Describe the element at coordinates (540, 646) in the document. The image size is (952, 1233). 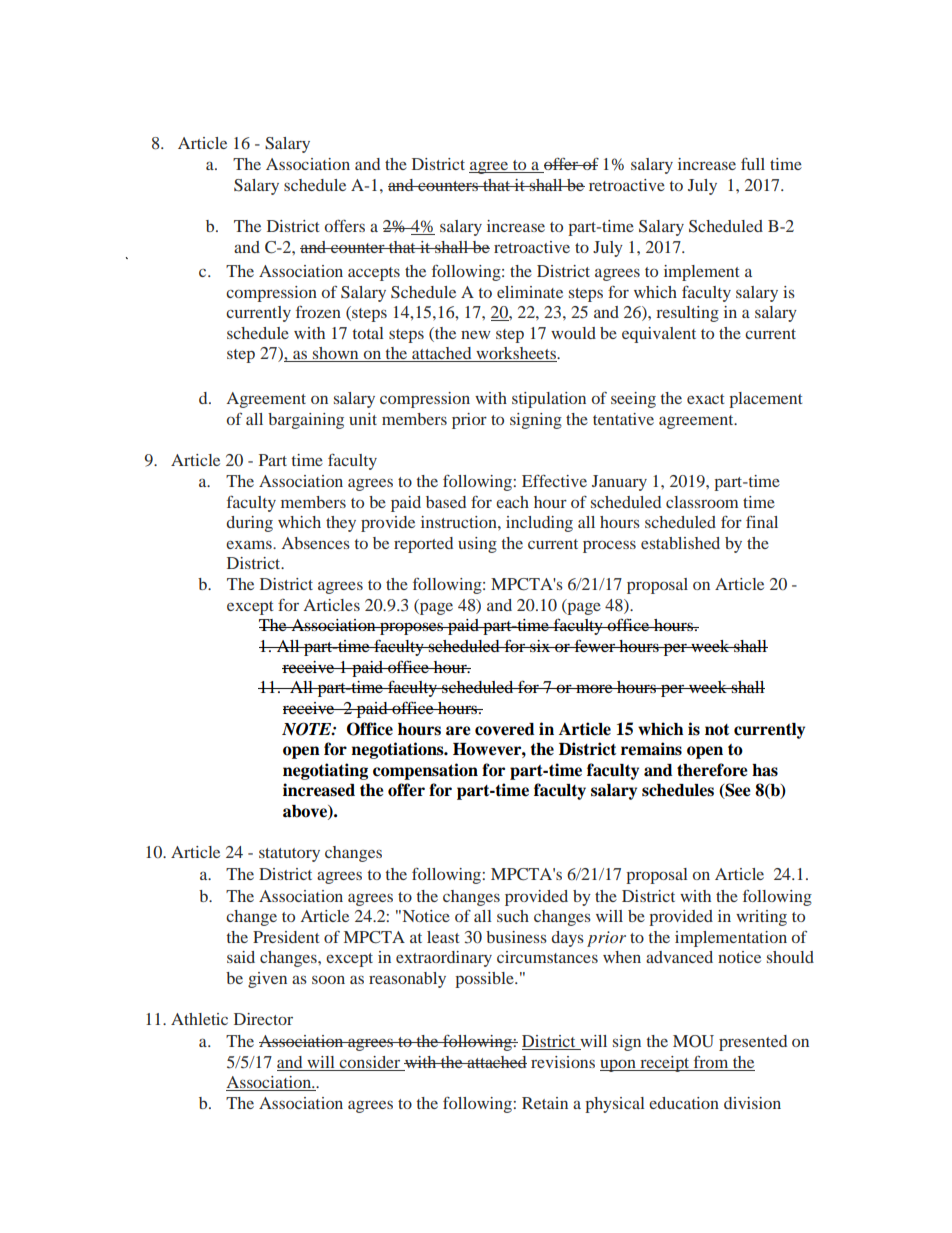
I see `six` at that location.
